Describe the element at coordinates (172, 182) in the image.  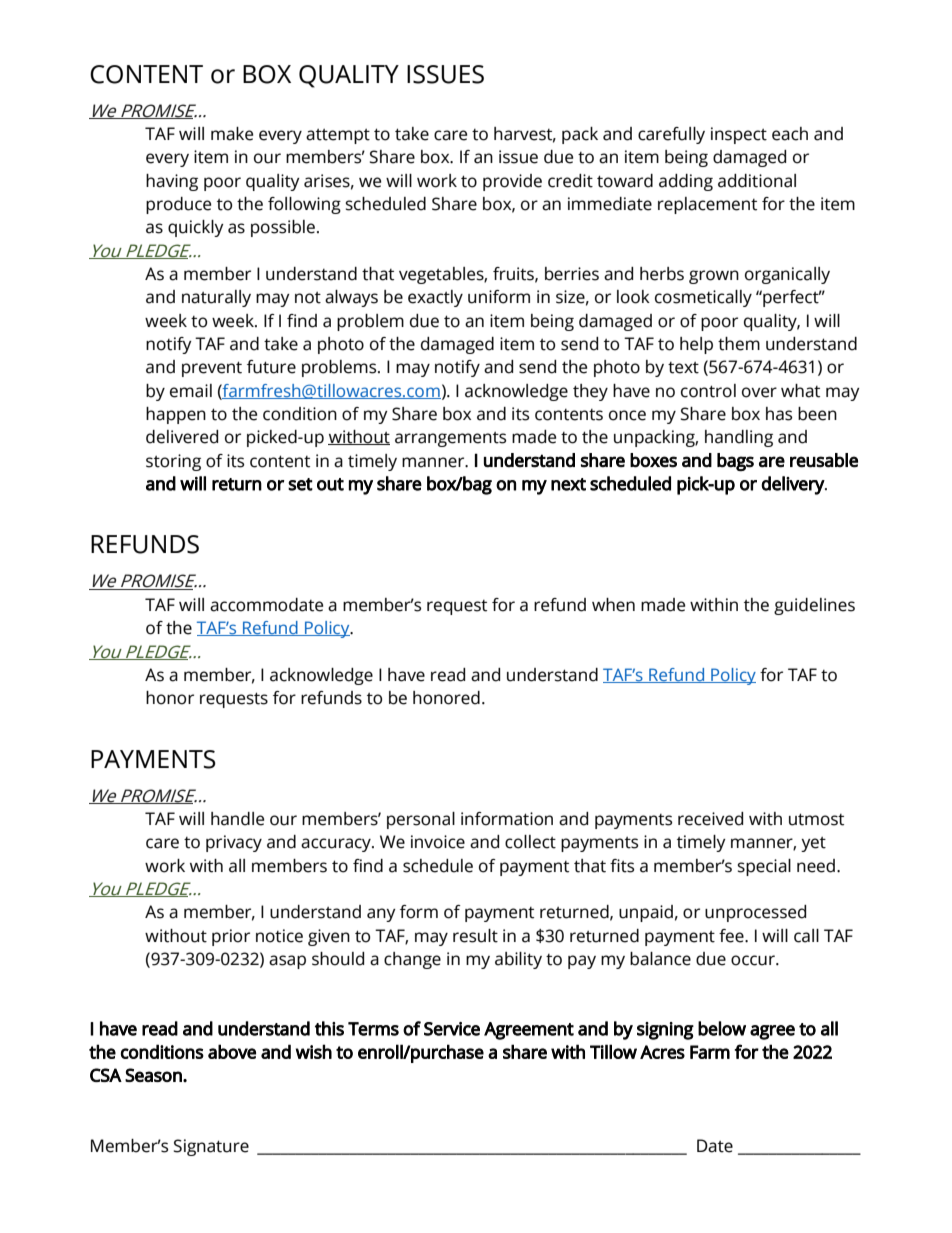
I see `having` at that location.
